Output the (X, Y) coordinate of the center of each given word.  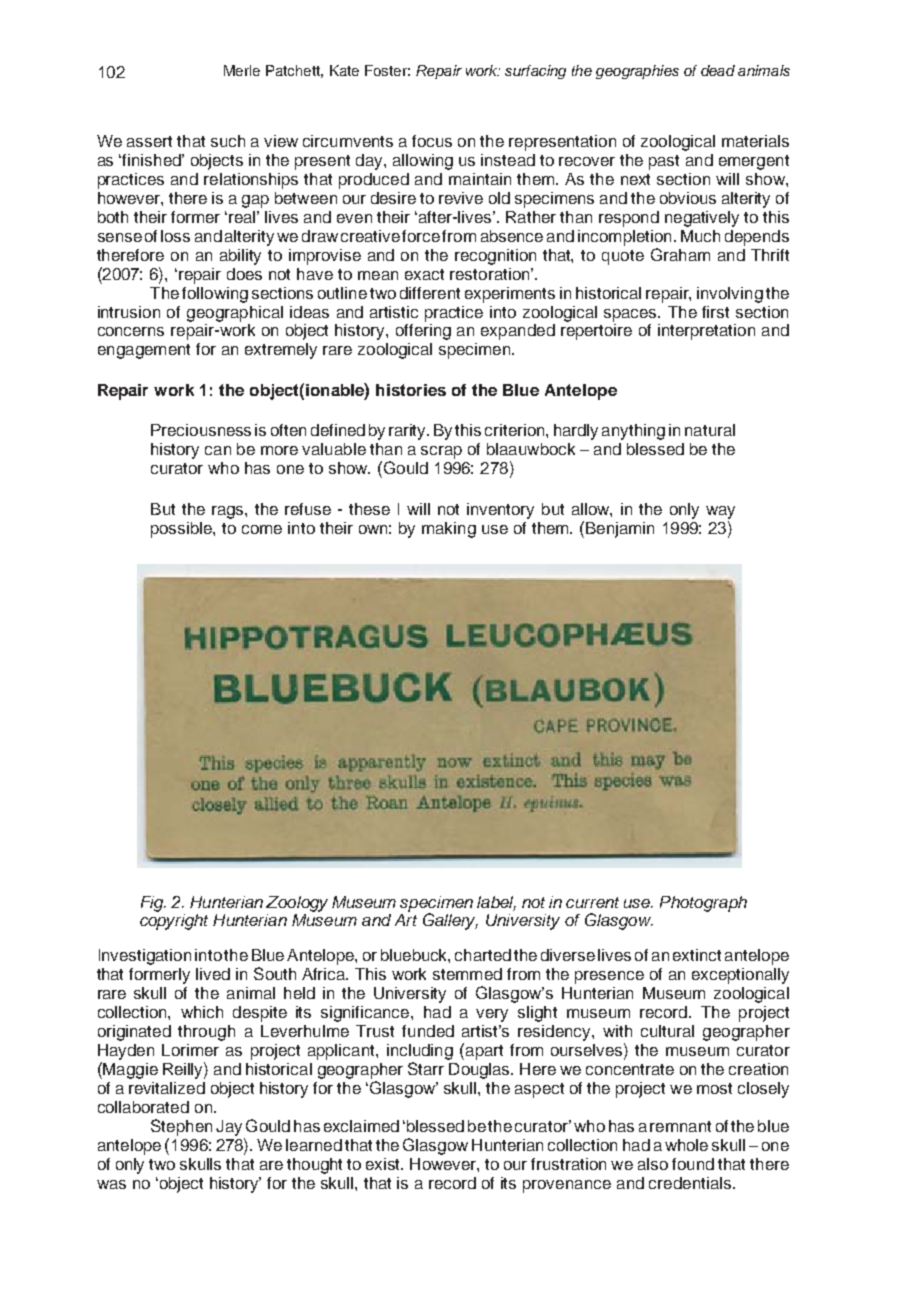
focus (432, 141)
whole (686, 1145)
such (228, 141)
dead (718, 70)
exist (384, 1164)
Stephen (181, 1127)
